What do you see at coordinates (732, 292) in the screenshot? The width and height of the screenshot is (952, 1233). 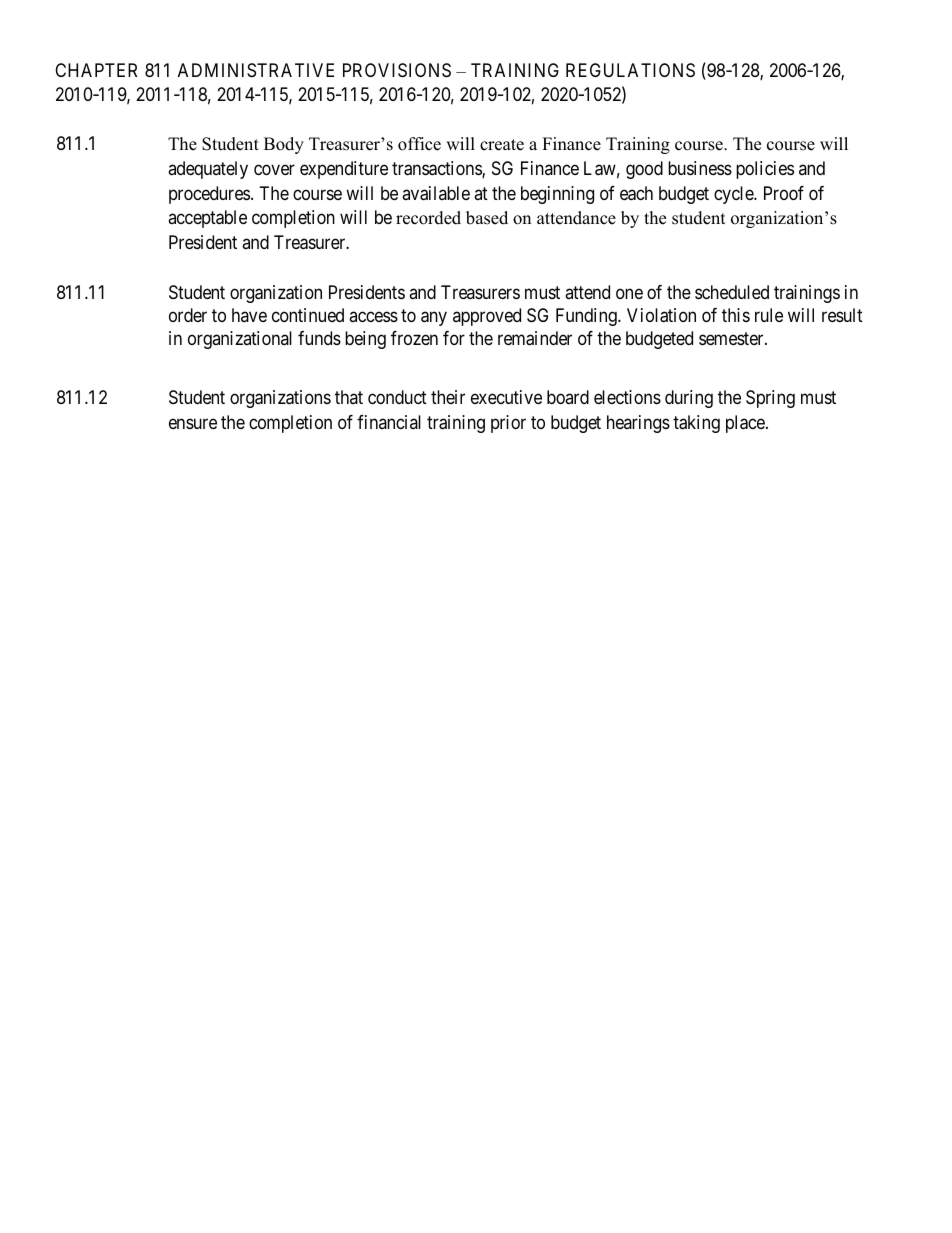 I see `scheduled` at bounding box center [732, 292].
